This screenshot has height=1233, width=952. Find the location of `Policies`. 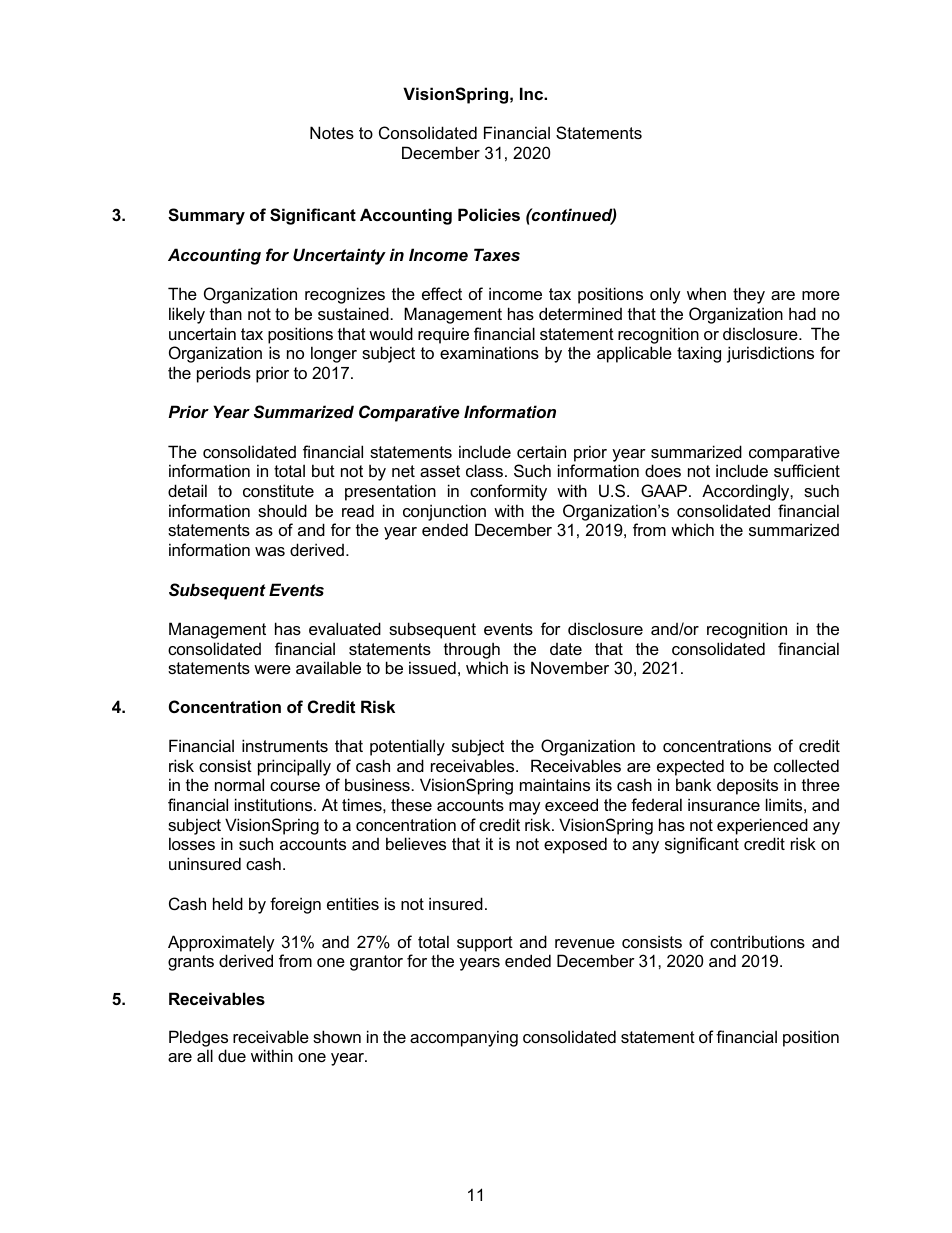

Policies is located at coordinates (489, 214).
